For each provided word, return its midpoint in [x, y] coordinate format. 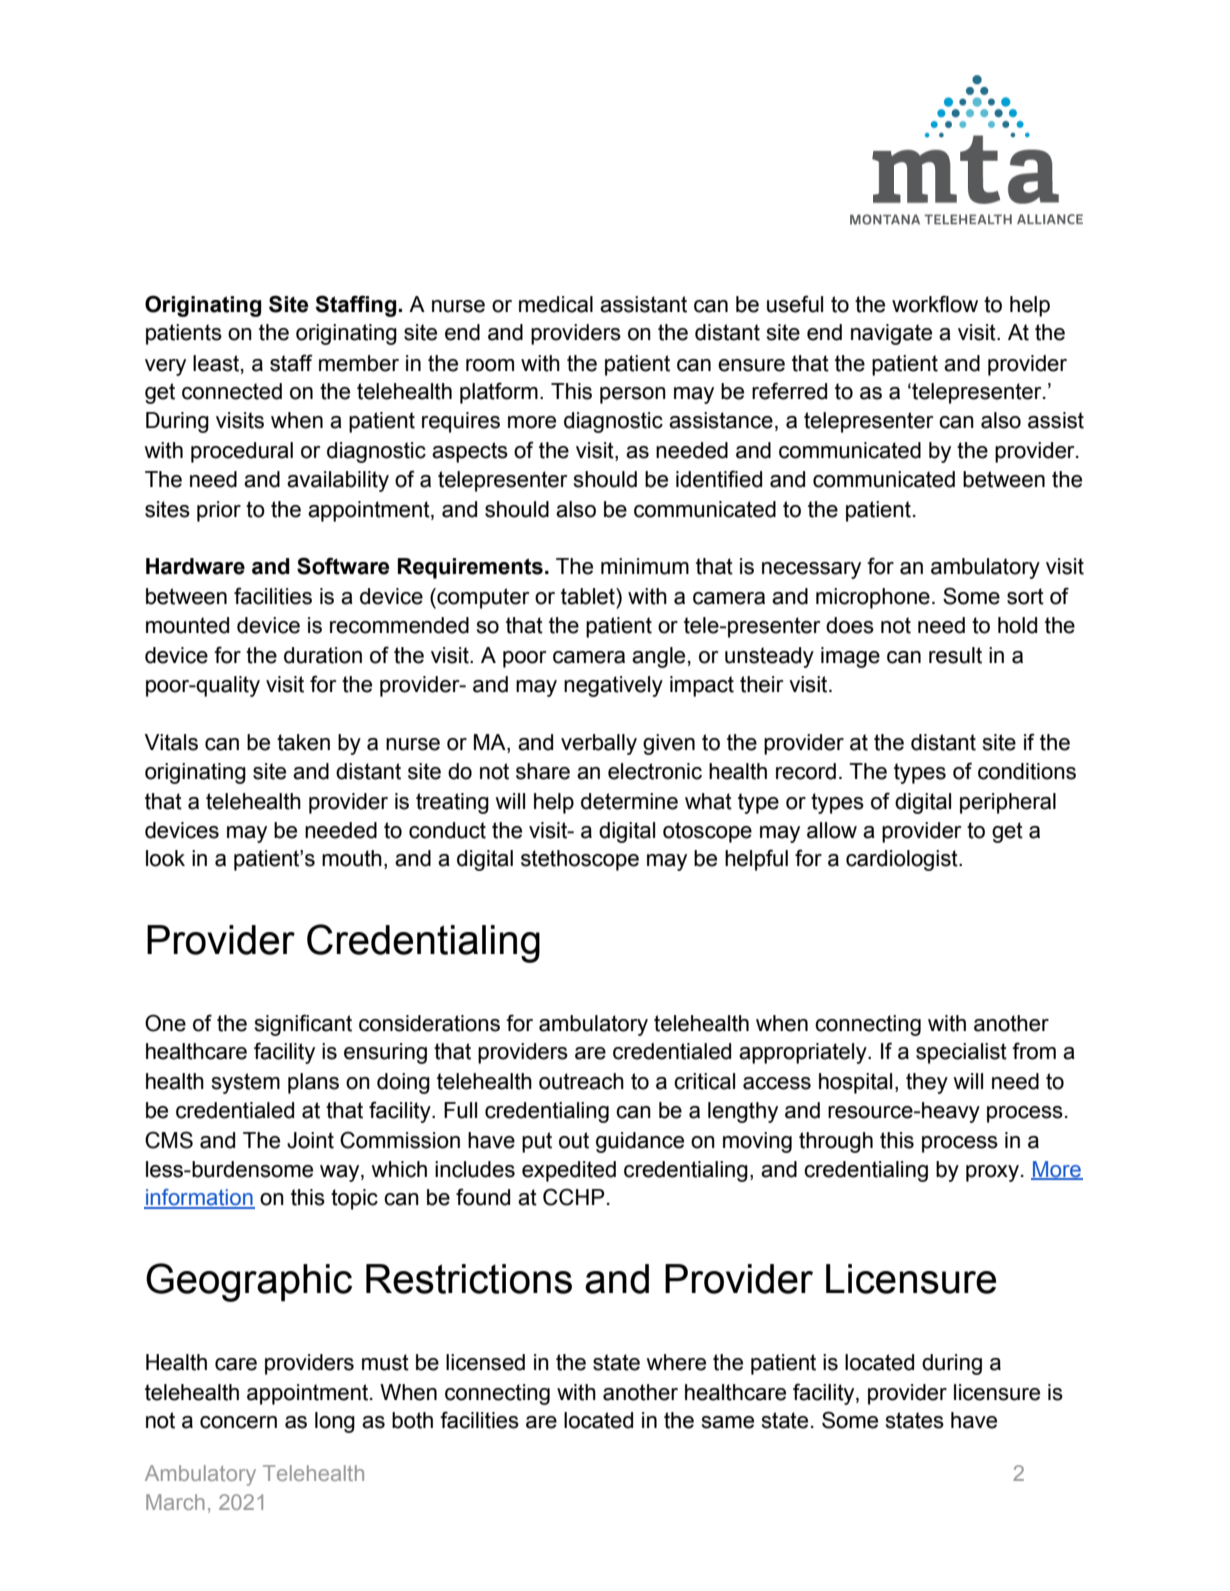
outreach [581, 1081]
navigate [891, 334]
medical [556, 304]
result [955, 655]
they [927, 1083]
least [217, 364]
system [245, 1083]
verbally [599, 744]
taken [303, 742]
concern [238, 1422]
